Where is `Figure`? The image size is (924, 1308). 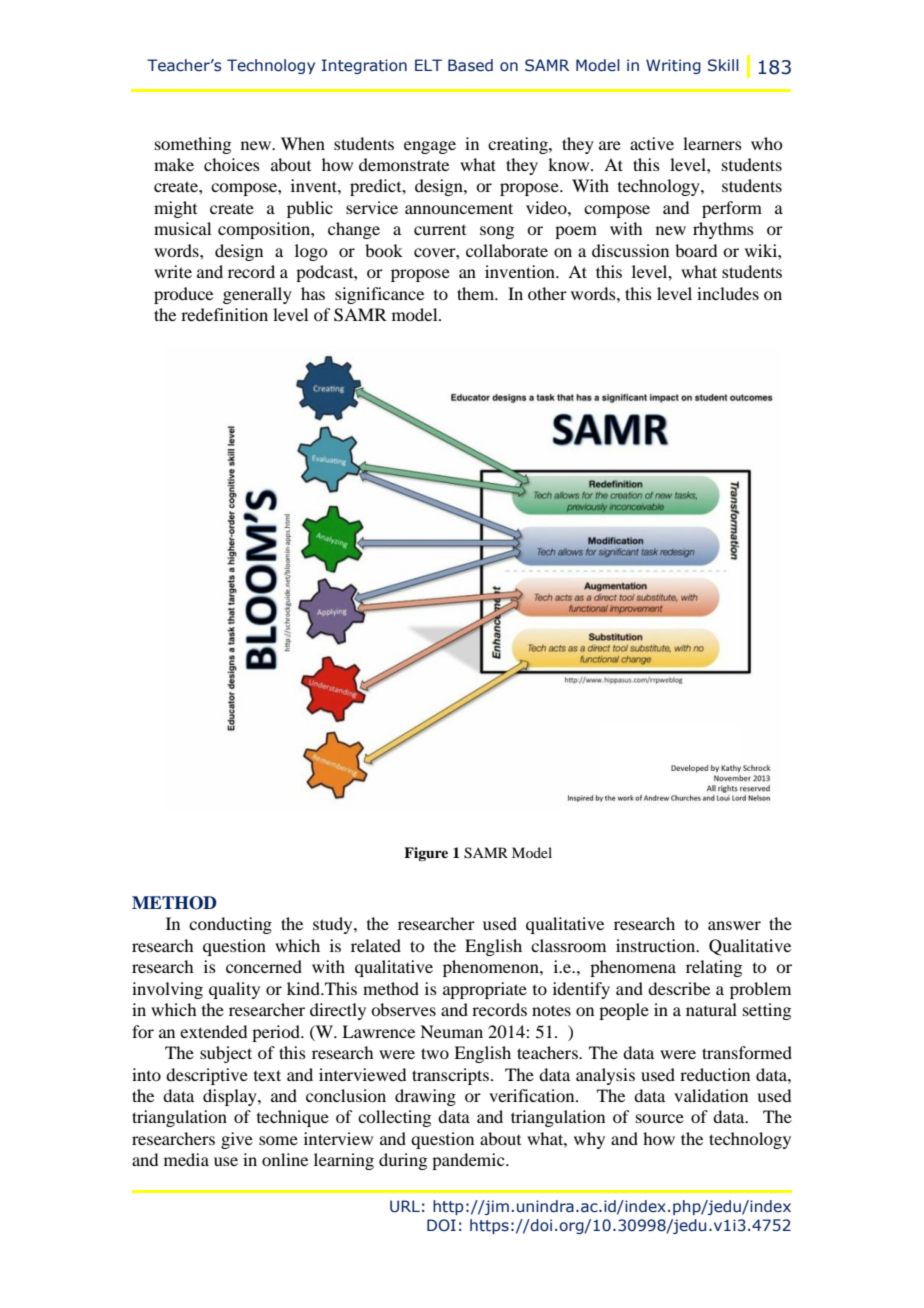 Figure is located at coordinates (426, 854).
